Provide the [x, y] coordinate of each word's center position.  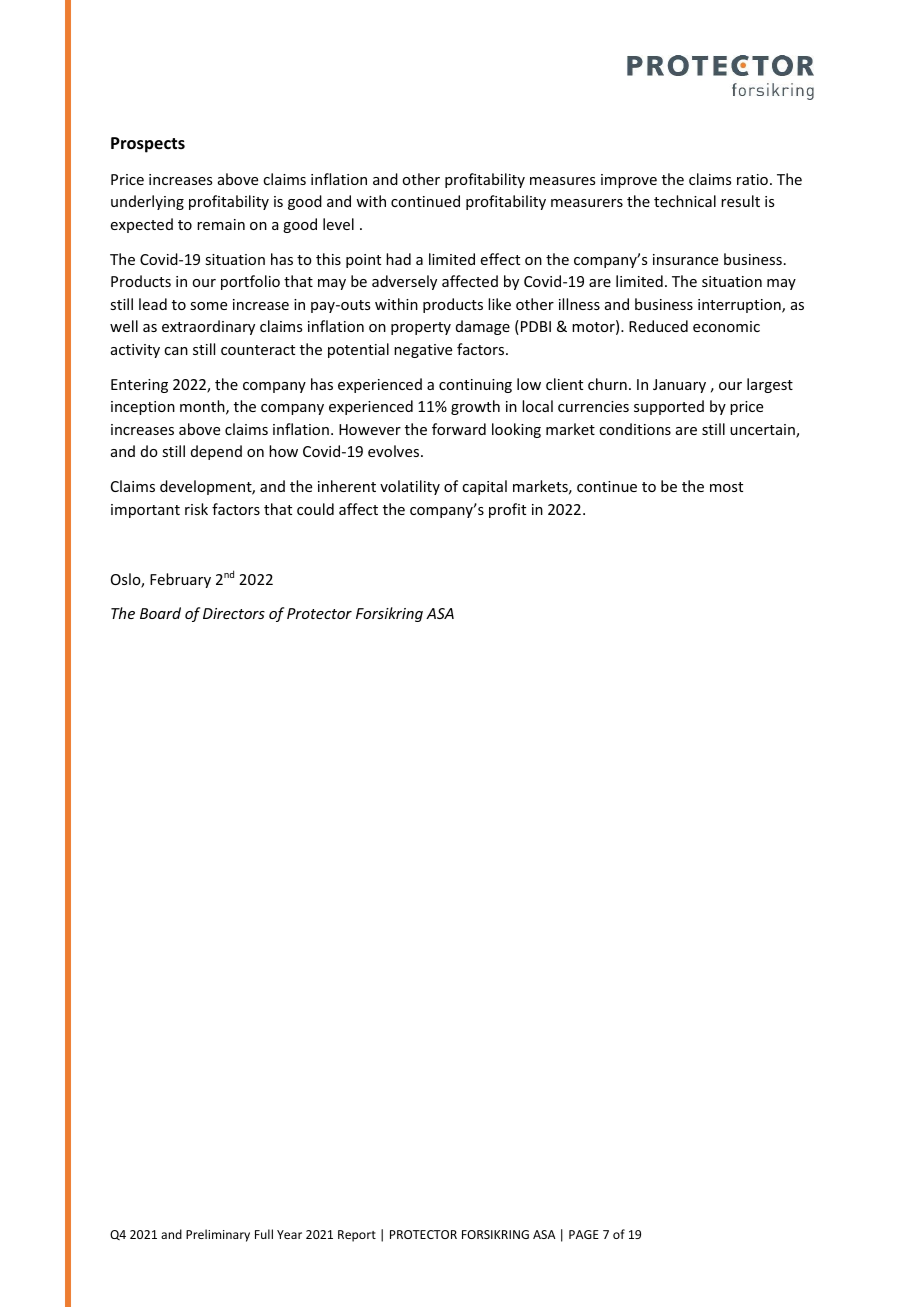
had [398, 259]
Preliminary [218, 1235]
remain [221, 224]
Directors [234, 613]
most [726, 487]
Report [357, 1236]
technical [685, 201]
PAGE [584, 1234]
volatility [410, 487]
